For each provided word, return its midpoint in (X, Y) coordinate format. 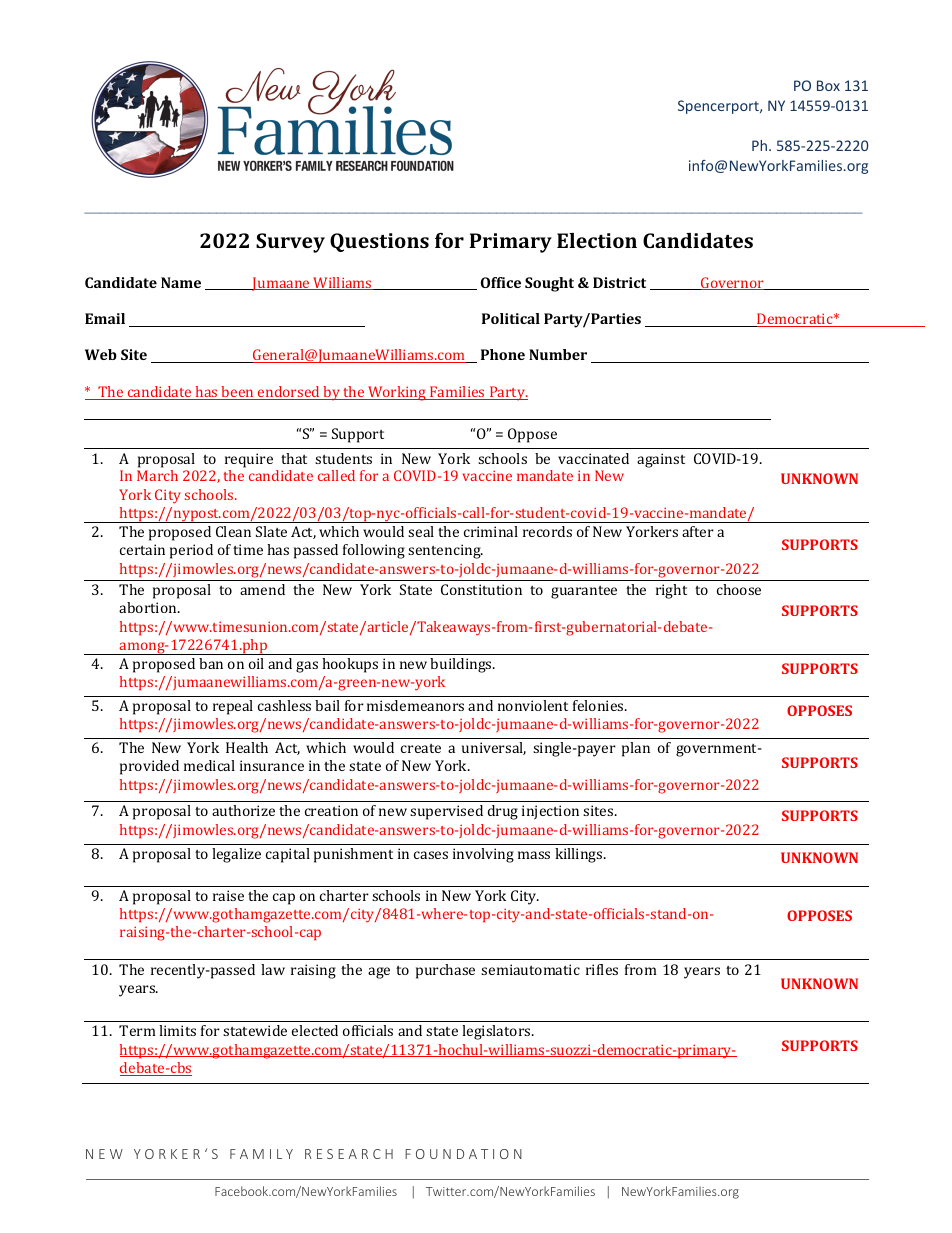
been (238, 393)
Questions (379, 242)
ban (211, 663)
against (661, 460)
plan (636, 749)
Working (397, 393)
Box (828, 85)
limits (177, 1030)
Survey (290, 243)
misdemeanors (415, 705)
